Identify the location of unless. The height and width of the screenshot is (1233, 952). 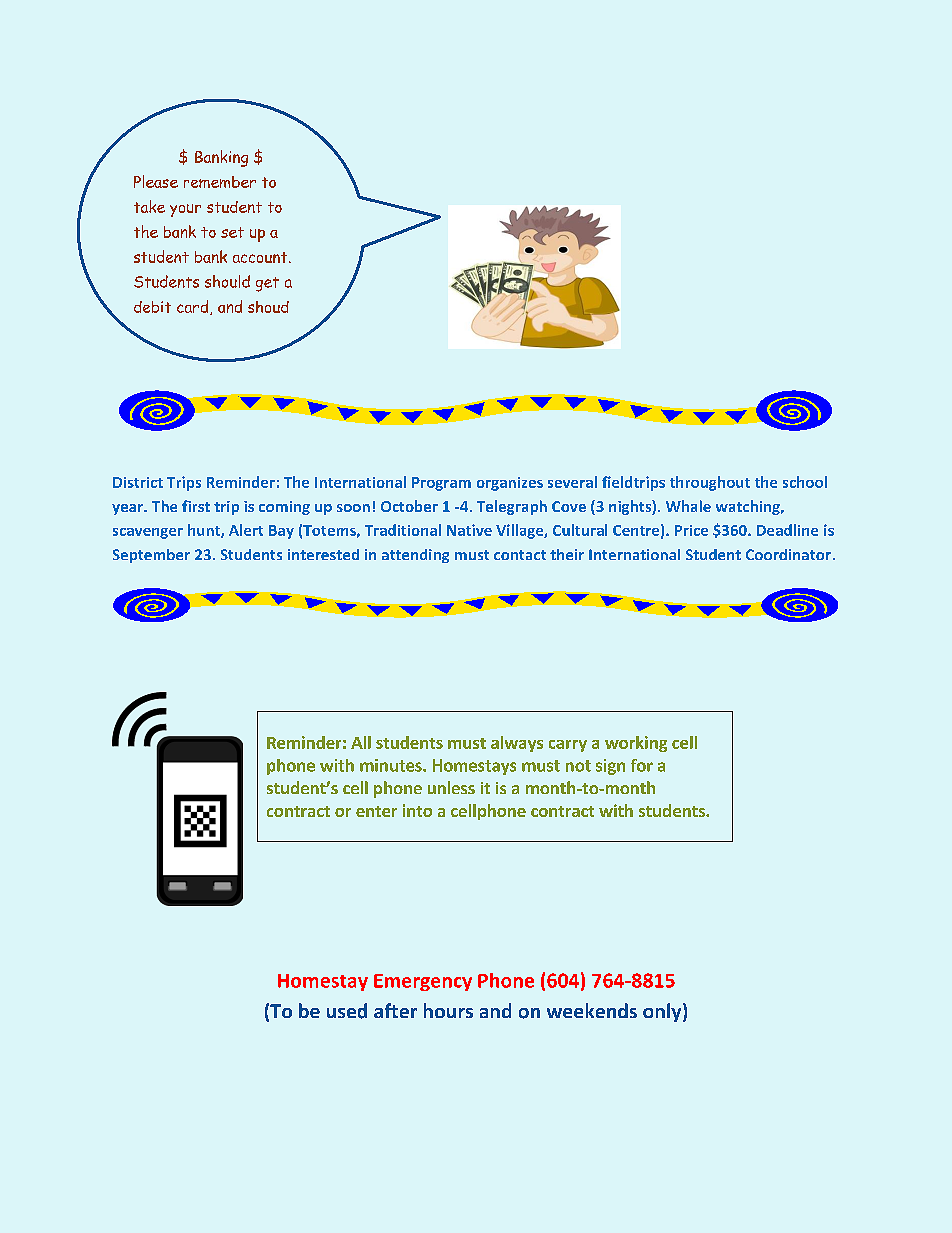
(451, 787).
